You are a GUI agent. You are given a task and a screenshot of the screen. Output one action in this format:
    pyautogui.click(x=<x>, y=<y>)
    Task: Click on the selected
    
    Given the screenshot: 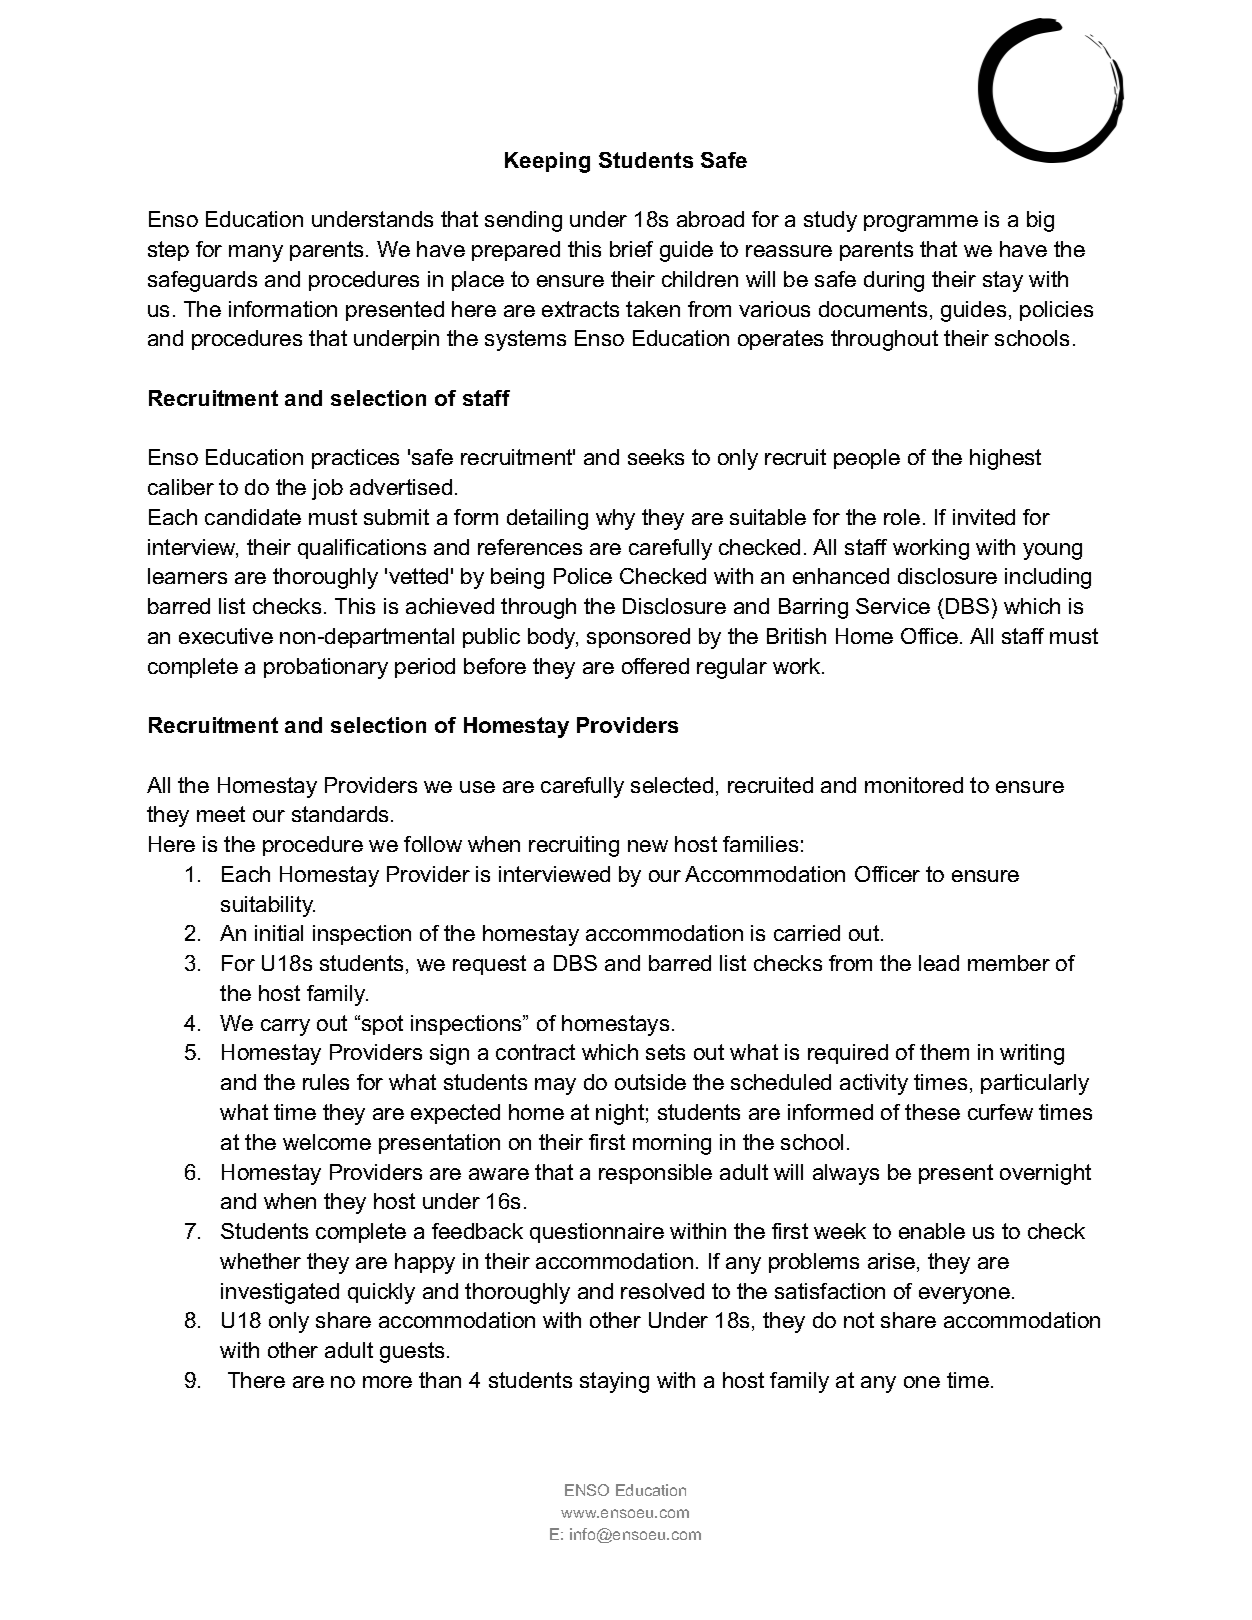 What is the action you would take?
    pyautogui.click(x=672, y=785)
